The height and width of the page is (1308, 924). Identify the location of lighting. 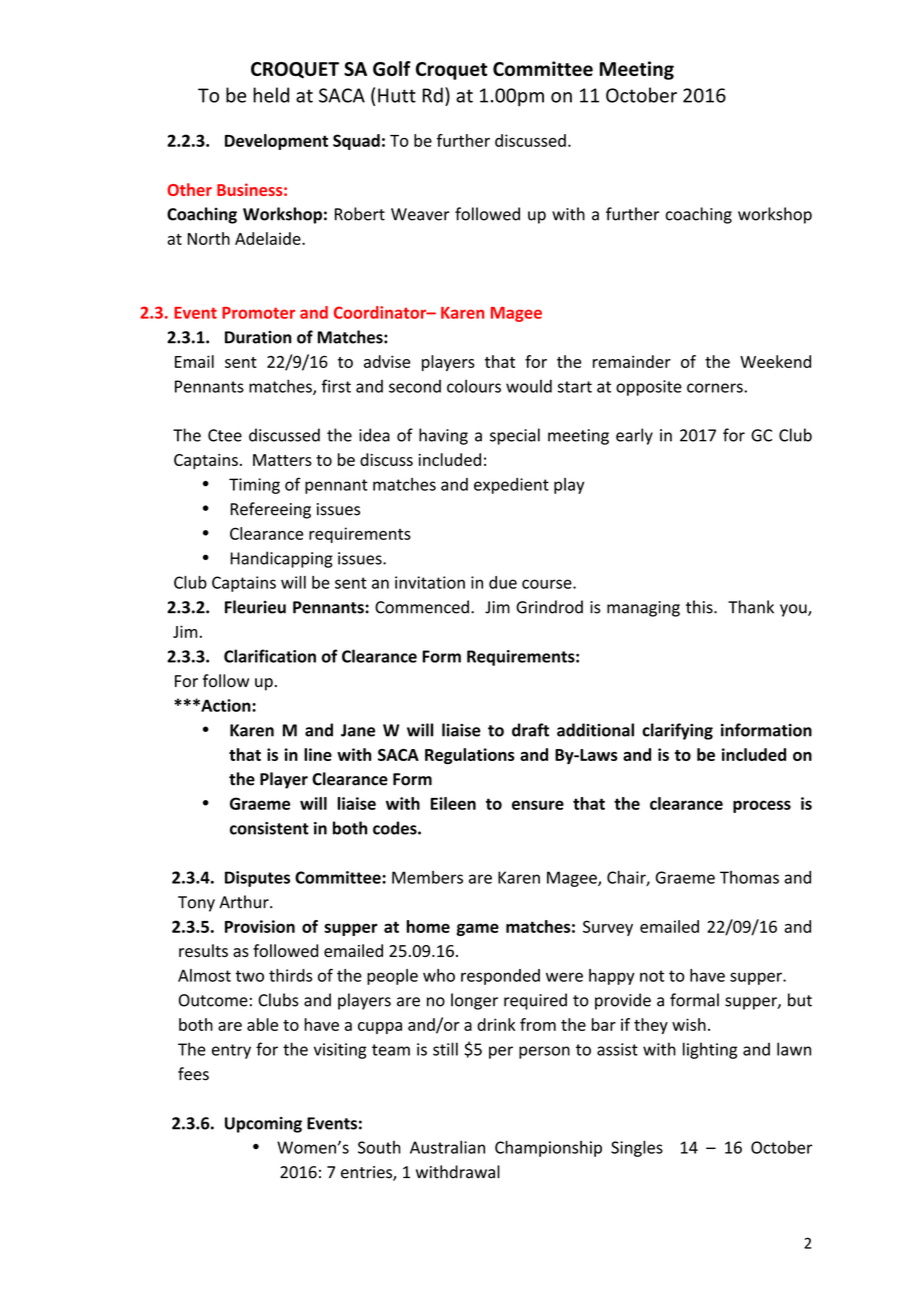
(710, 1050).
